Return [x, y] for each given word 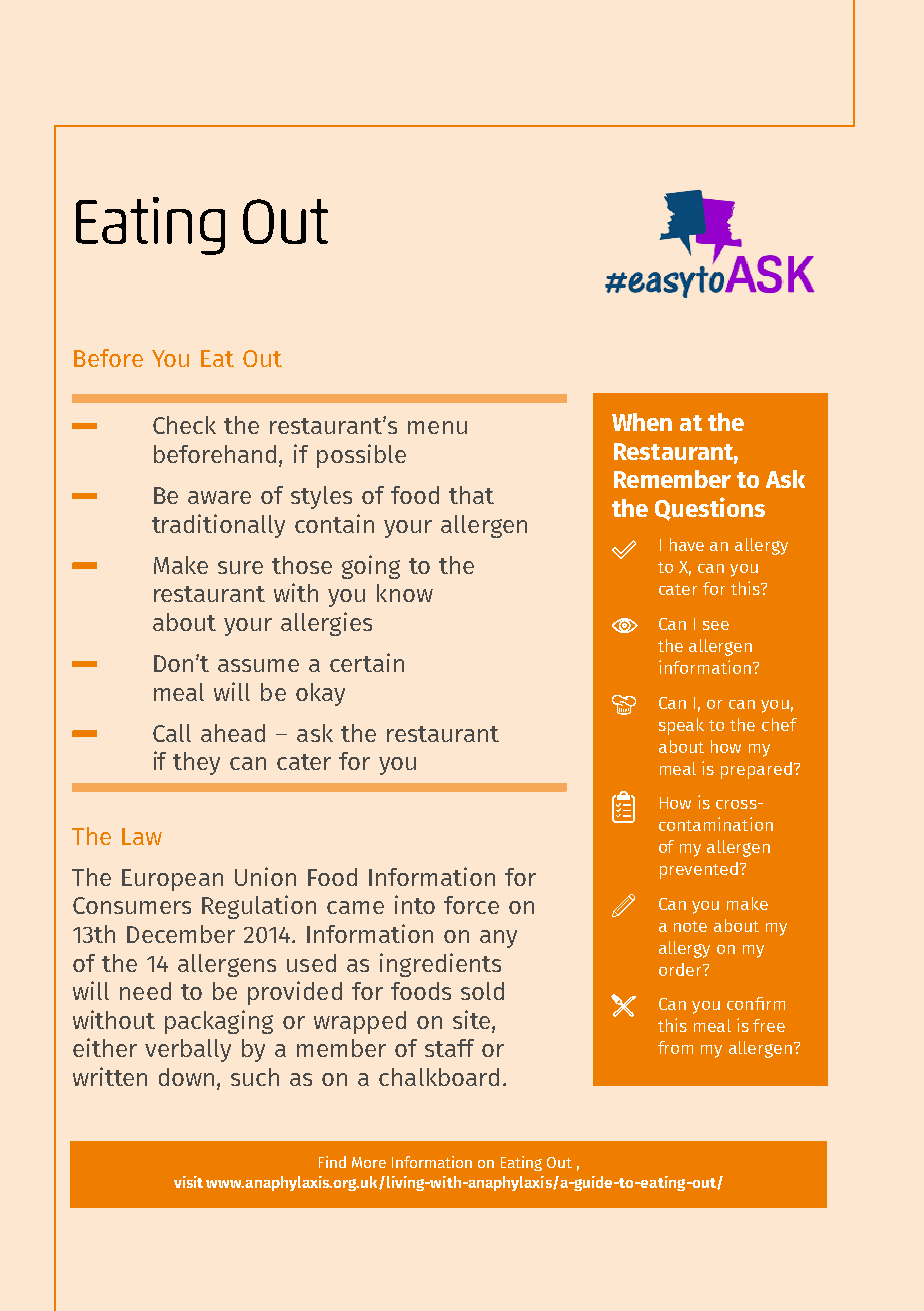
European [172, 880]
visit [188, 1182]
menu [437, 427]
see [716, 625]
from [675, 1047]
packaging [219, 1022]
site [473, 1021]
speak [681, 726]
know [405, 593]
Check [184, 425]
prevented [699, 870]
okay [320, 694]
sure [240, 567]
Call [172, 733]
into [415, 904]
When [642, 422]
